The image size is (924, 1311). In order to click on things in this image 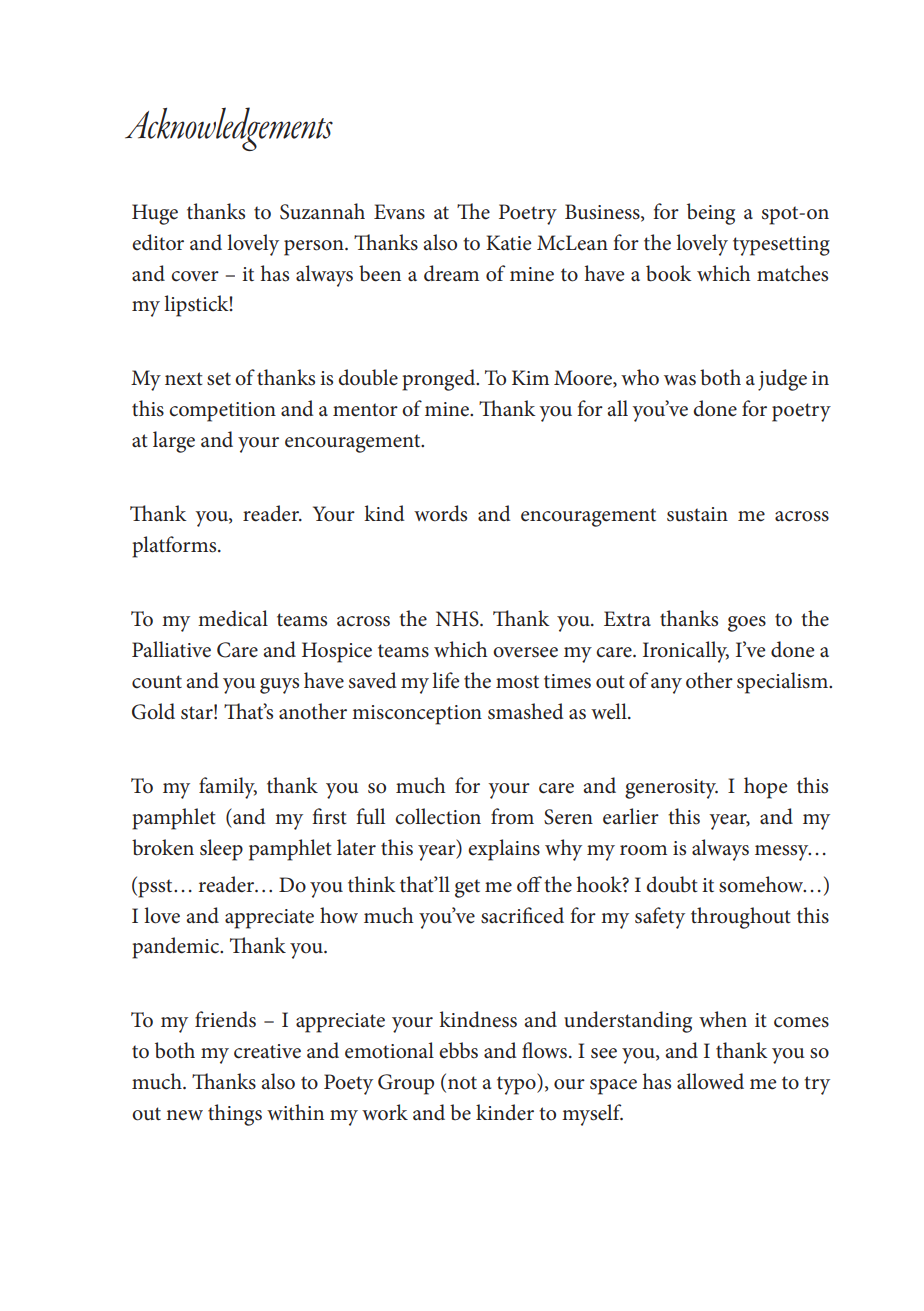, I will do `click(235, 1115)`.
